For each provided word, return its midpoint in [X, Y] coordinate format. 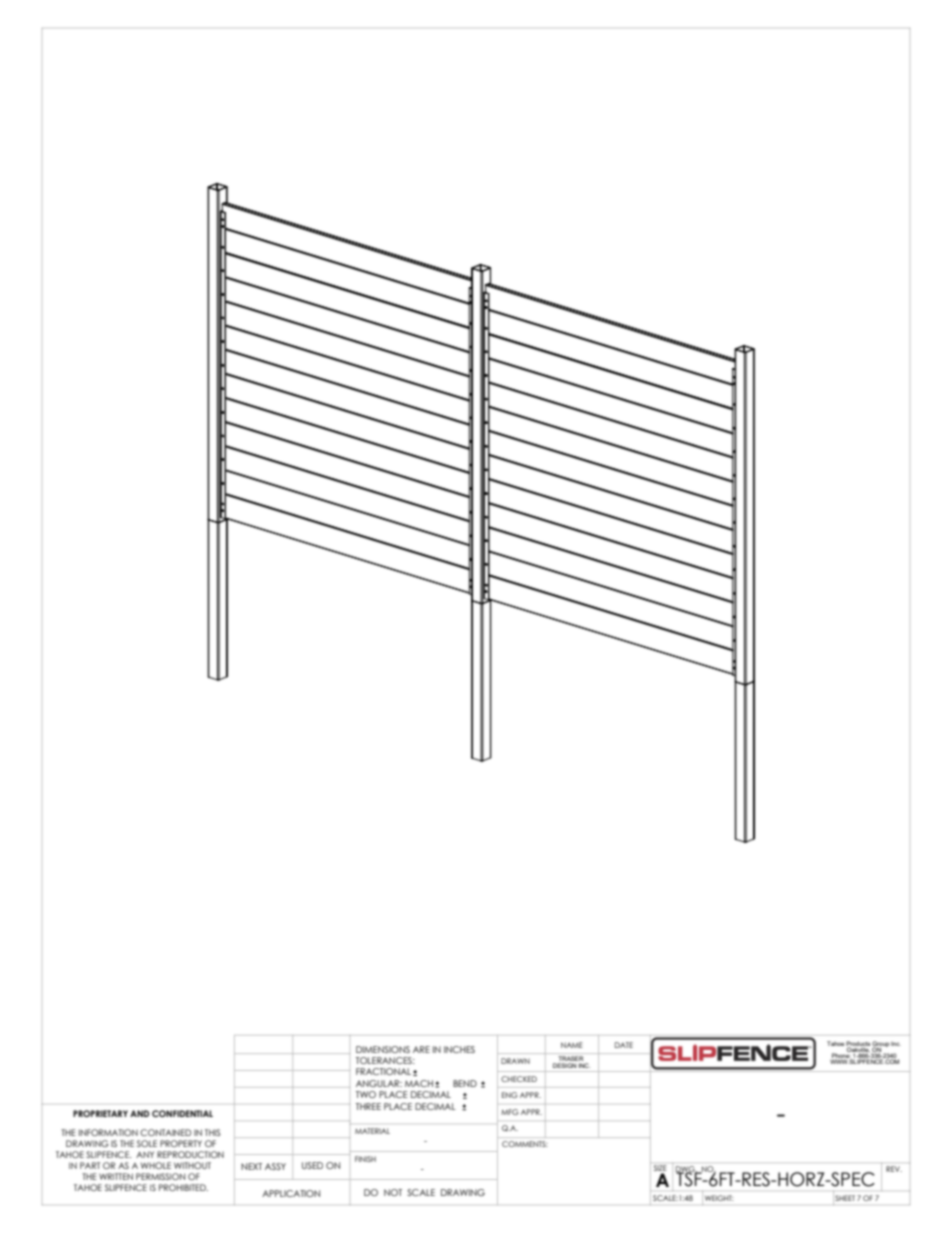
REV [894, 1169]
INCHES [459, 1049]
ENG [510, 1095]
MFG [510, 1112]
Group [881, 1045]
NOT [393, 1192]
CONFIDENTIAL [182, 1113]
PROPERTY [181, 1143]
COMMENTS [525, 1144]
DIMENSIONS [383, 1049]
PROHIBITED [183, 1187]
